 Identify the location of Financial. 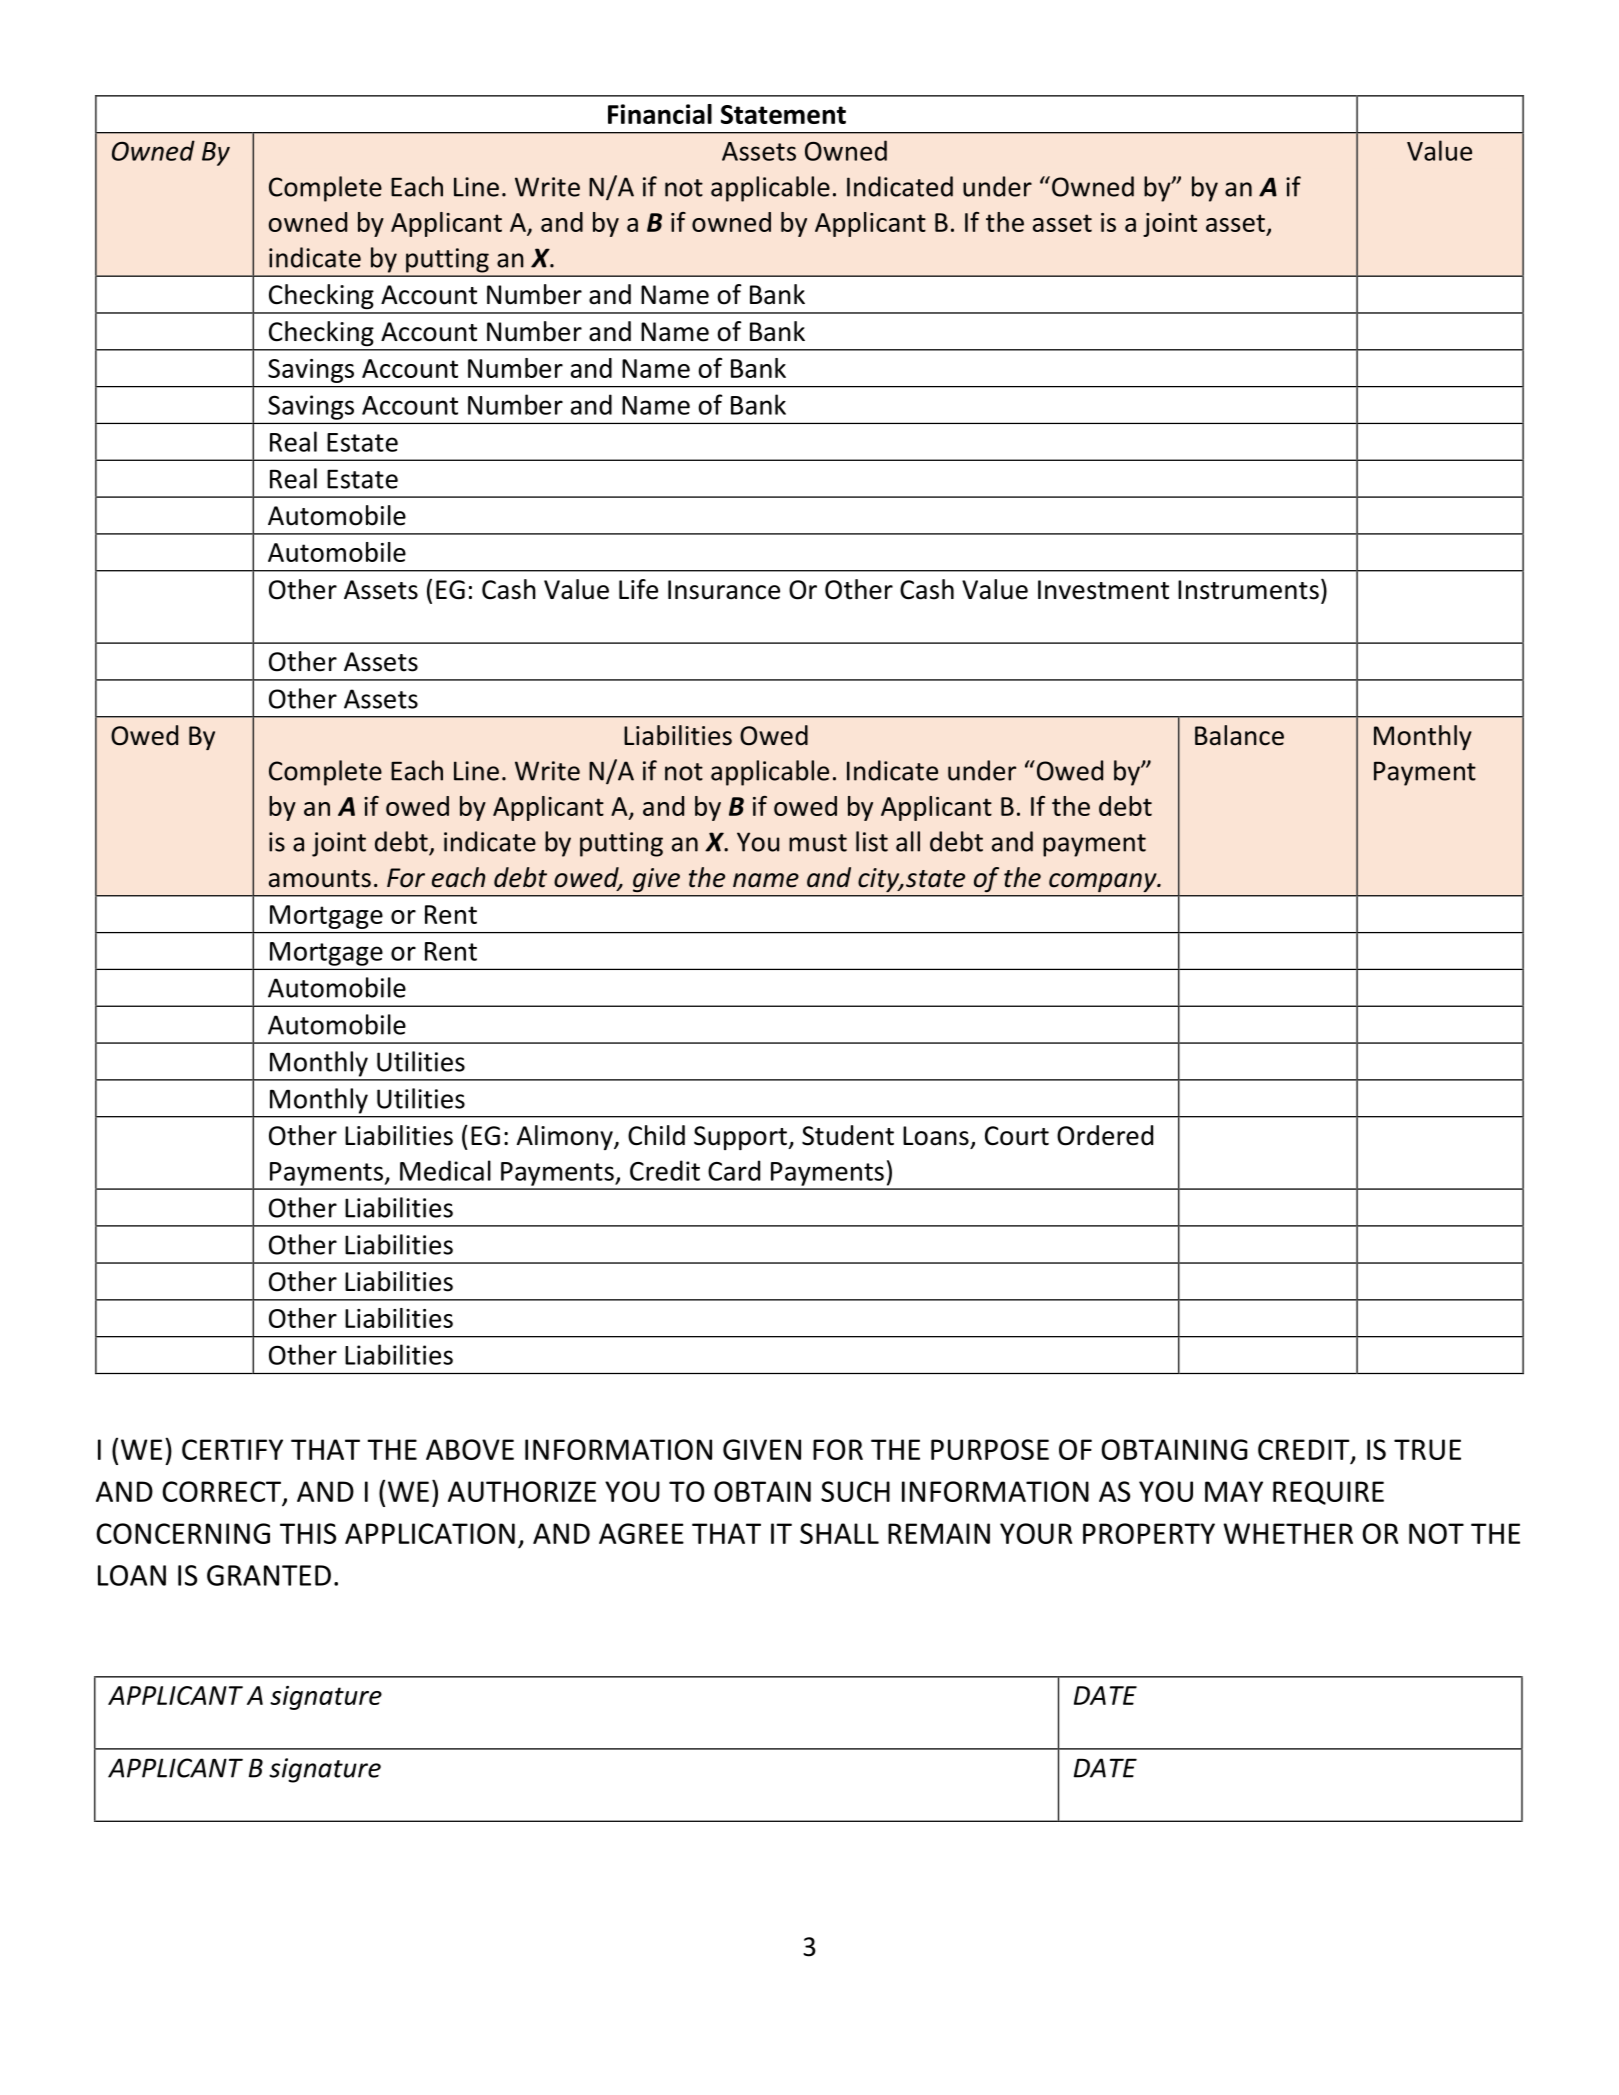
(660, 114).
